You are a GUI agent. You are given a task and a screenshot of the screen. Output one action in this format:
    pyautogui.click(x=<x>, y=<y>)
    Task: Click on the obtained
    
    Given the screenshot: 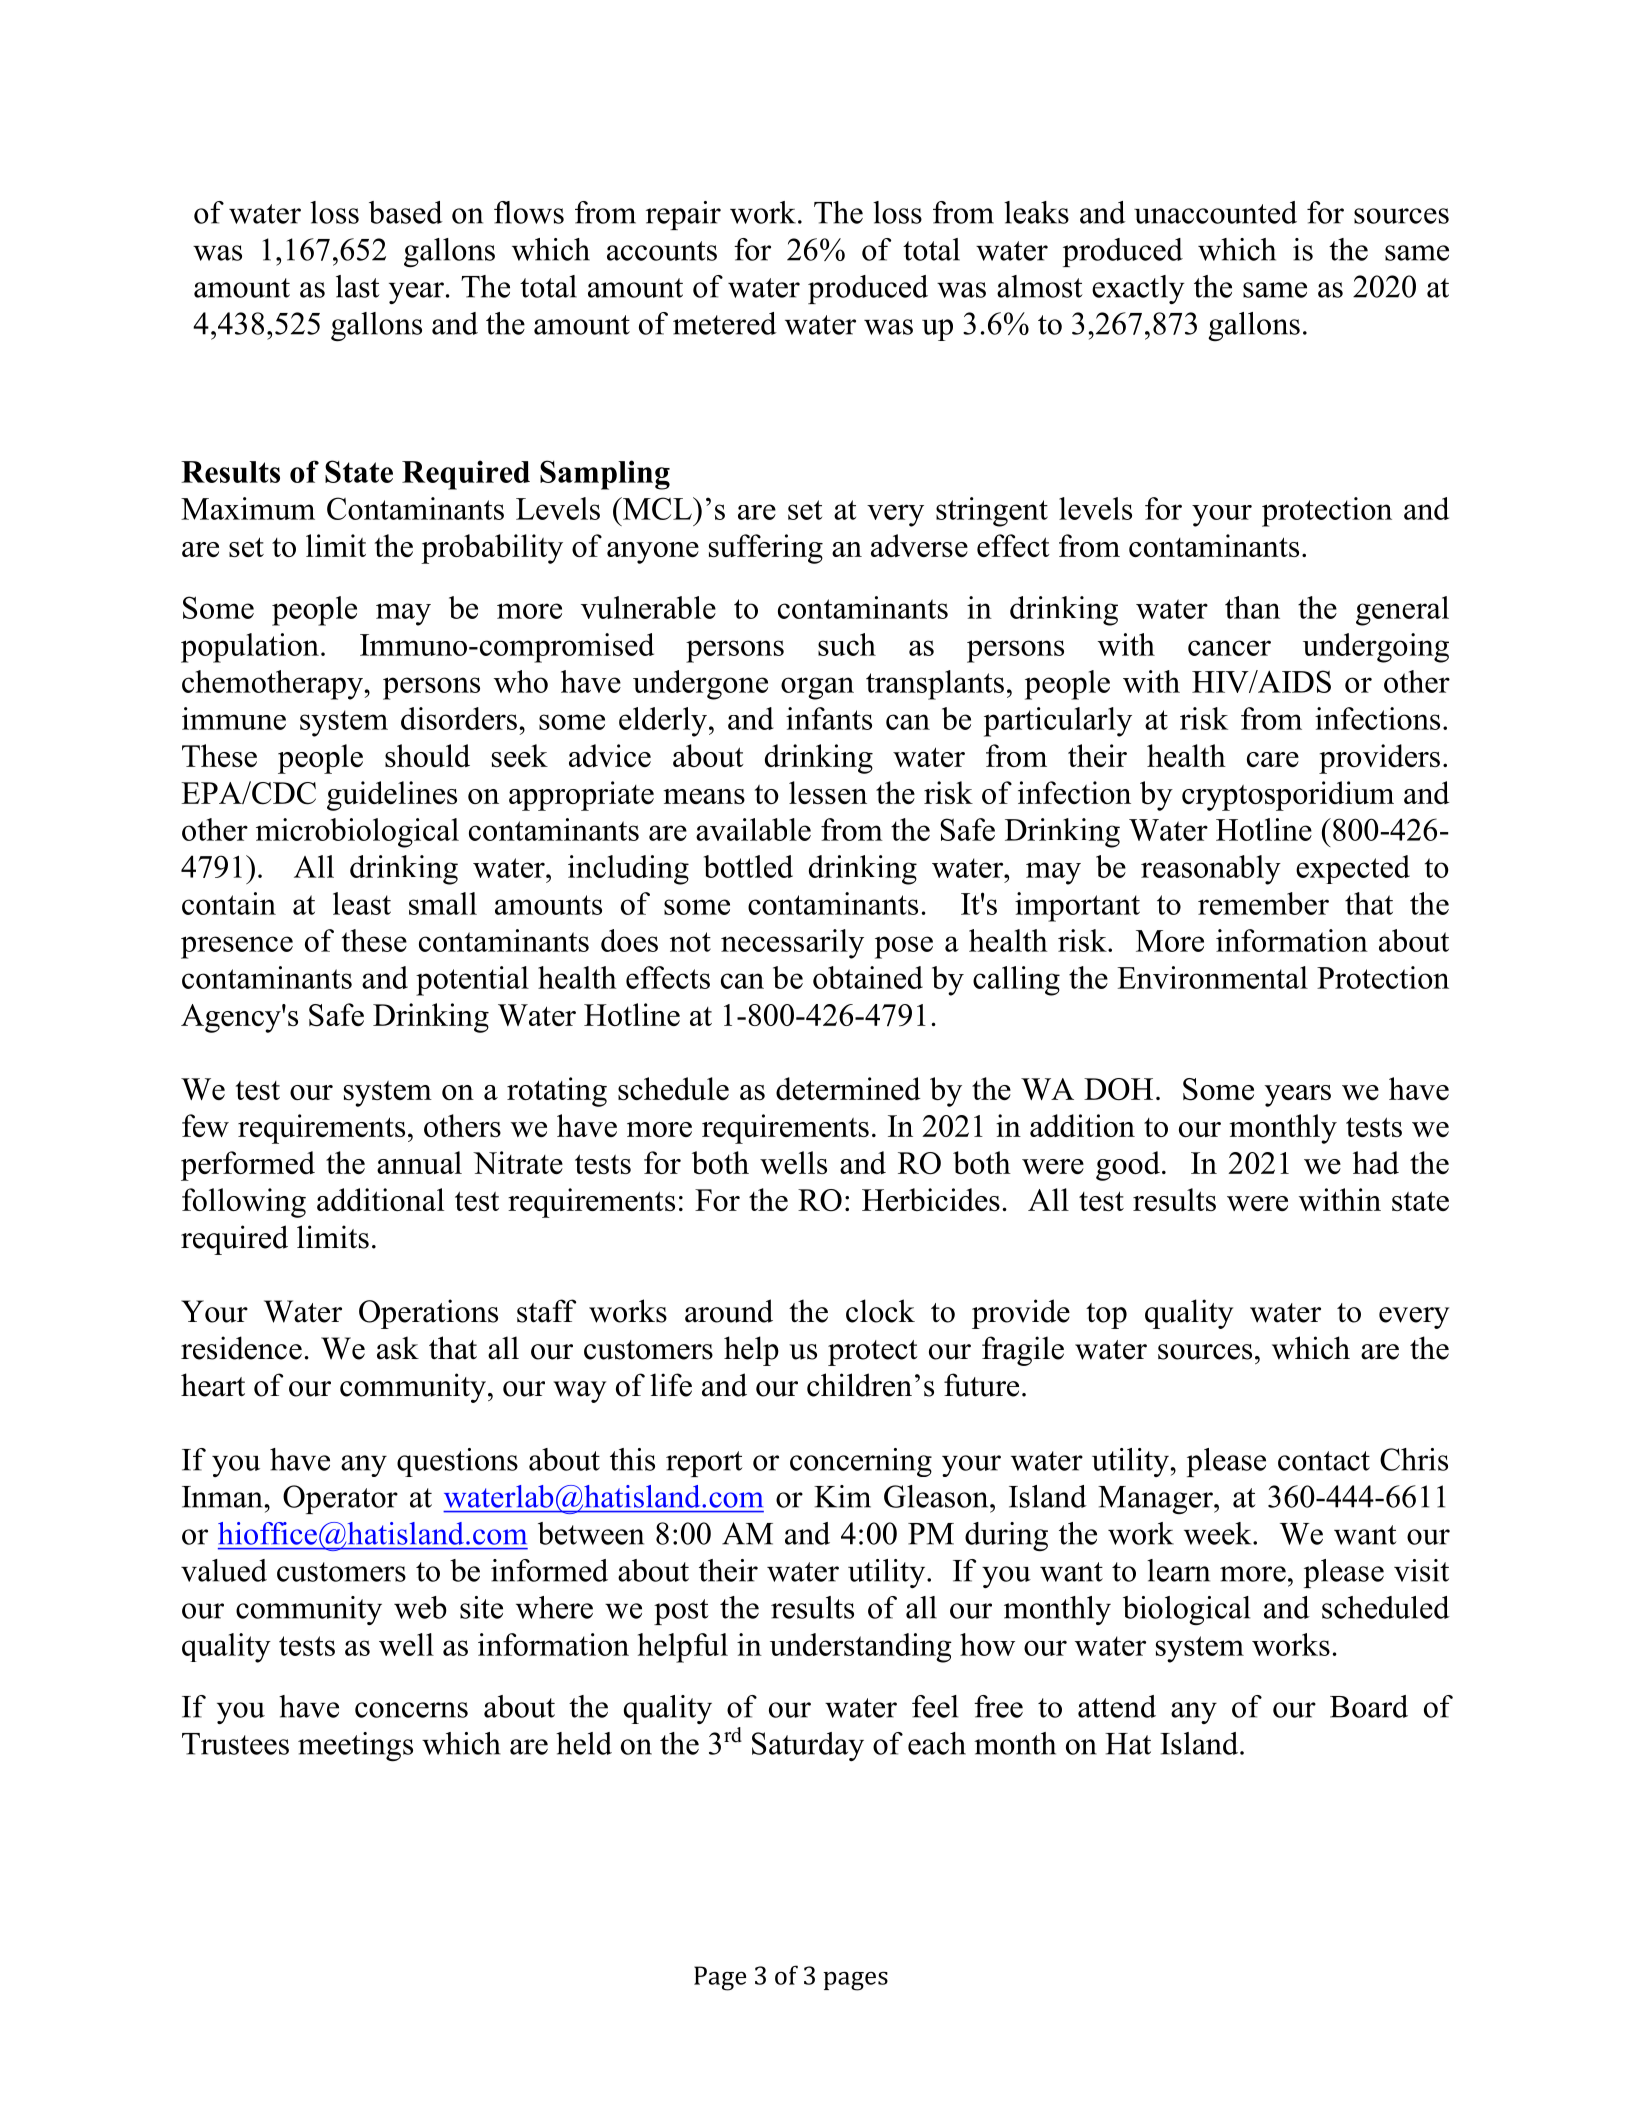 What is the action you would take?
    pyautogui.click(x=868, y=977)
